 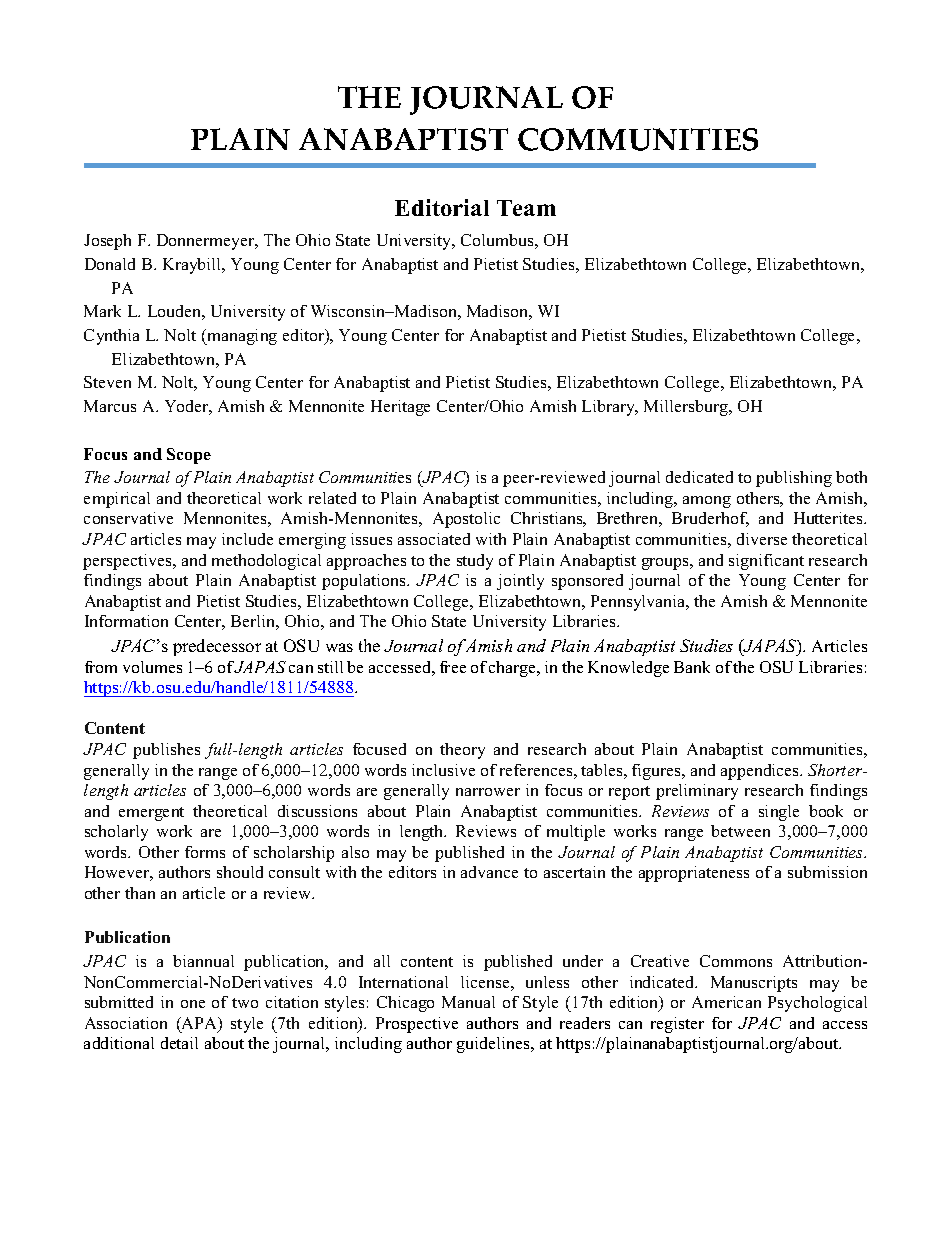 What do you see at coordinates (526, 208) in the page?
I see `Team` at bounding box center [526, 208].
